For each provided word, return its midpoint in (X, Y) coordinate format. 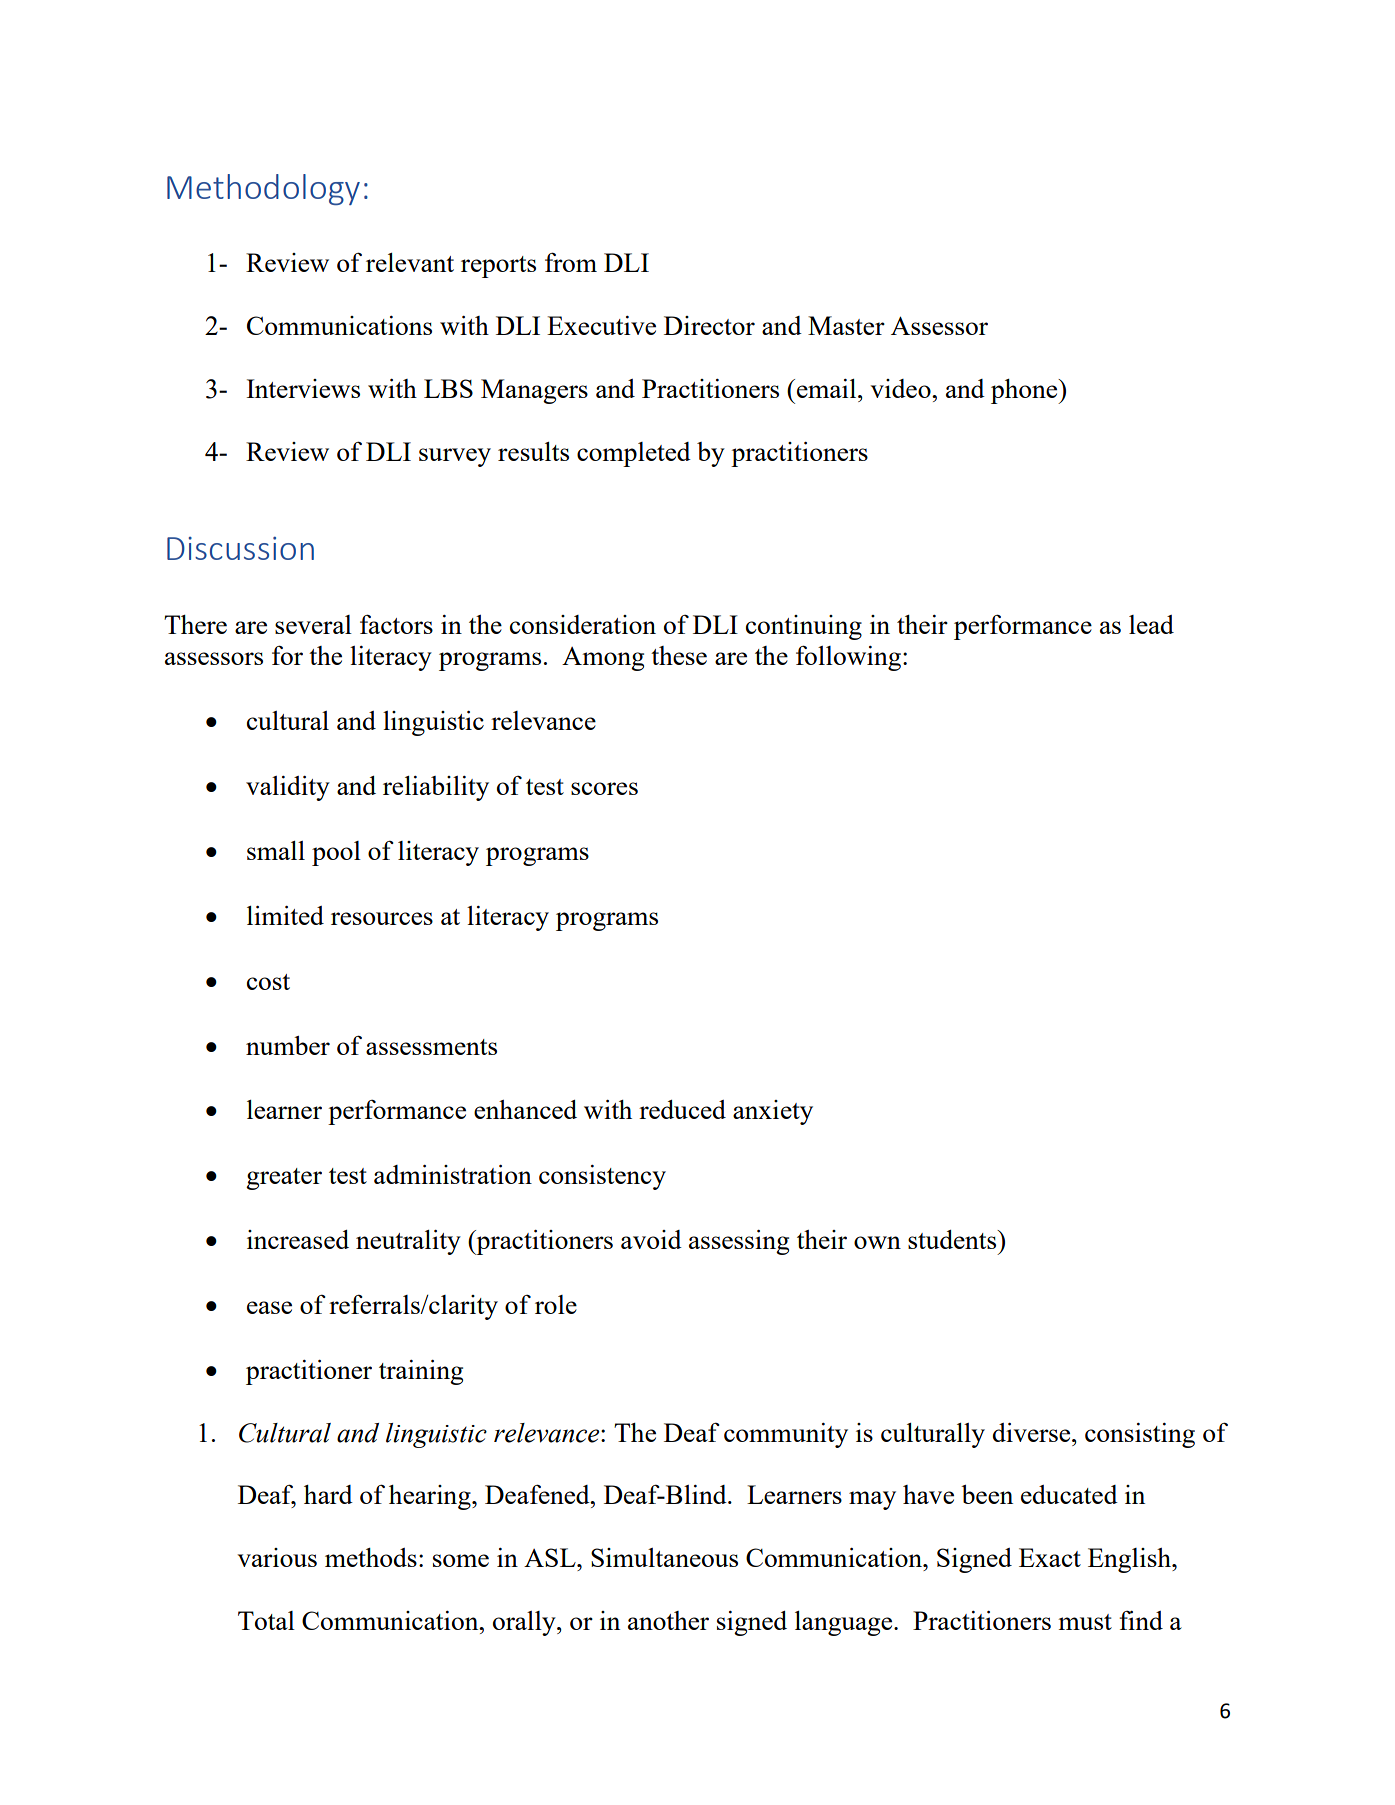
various (277, 1557)
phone (1025, 391)
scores (604, 788)
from (571, 262)
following (850, 658)
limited (285, 915)
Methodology (263, 189)
